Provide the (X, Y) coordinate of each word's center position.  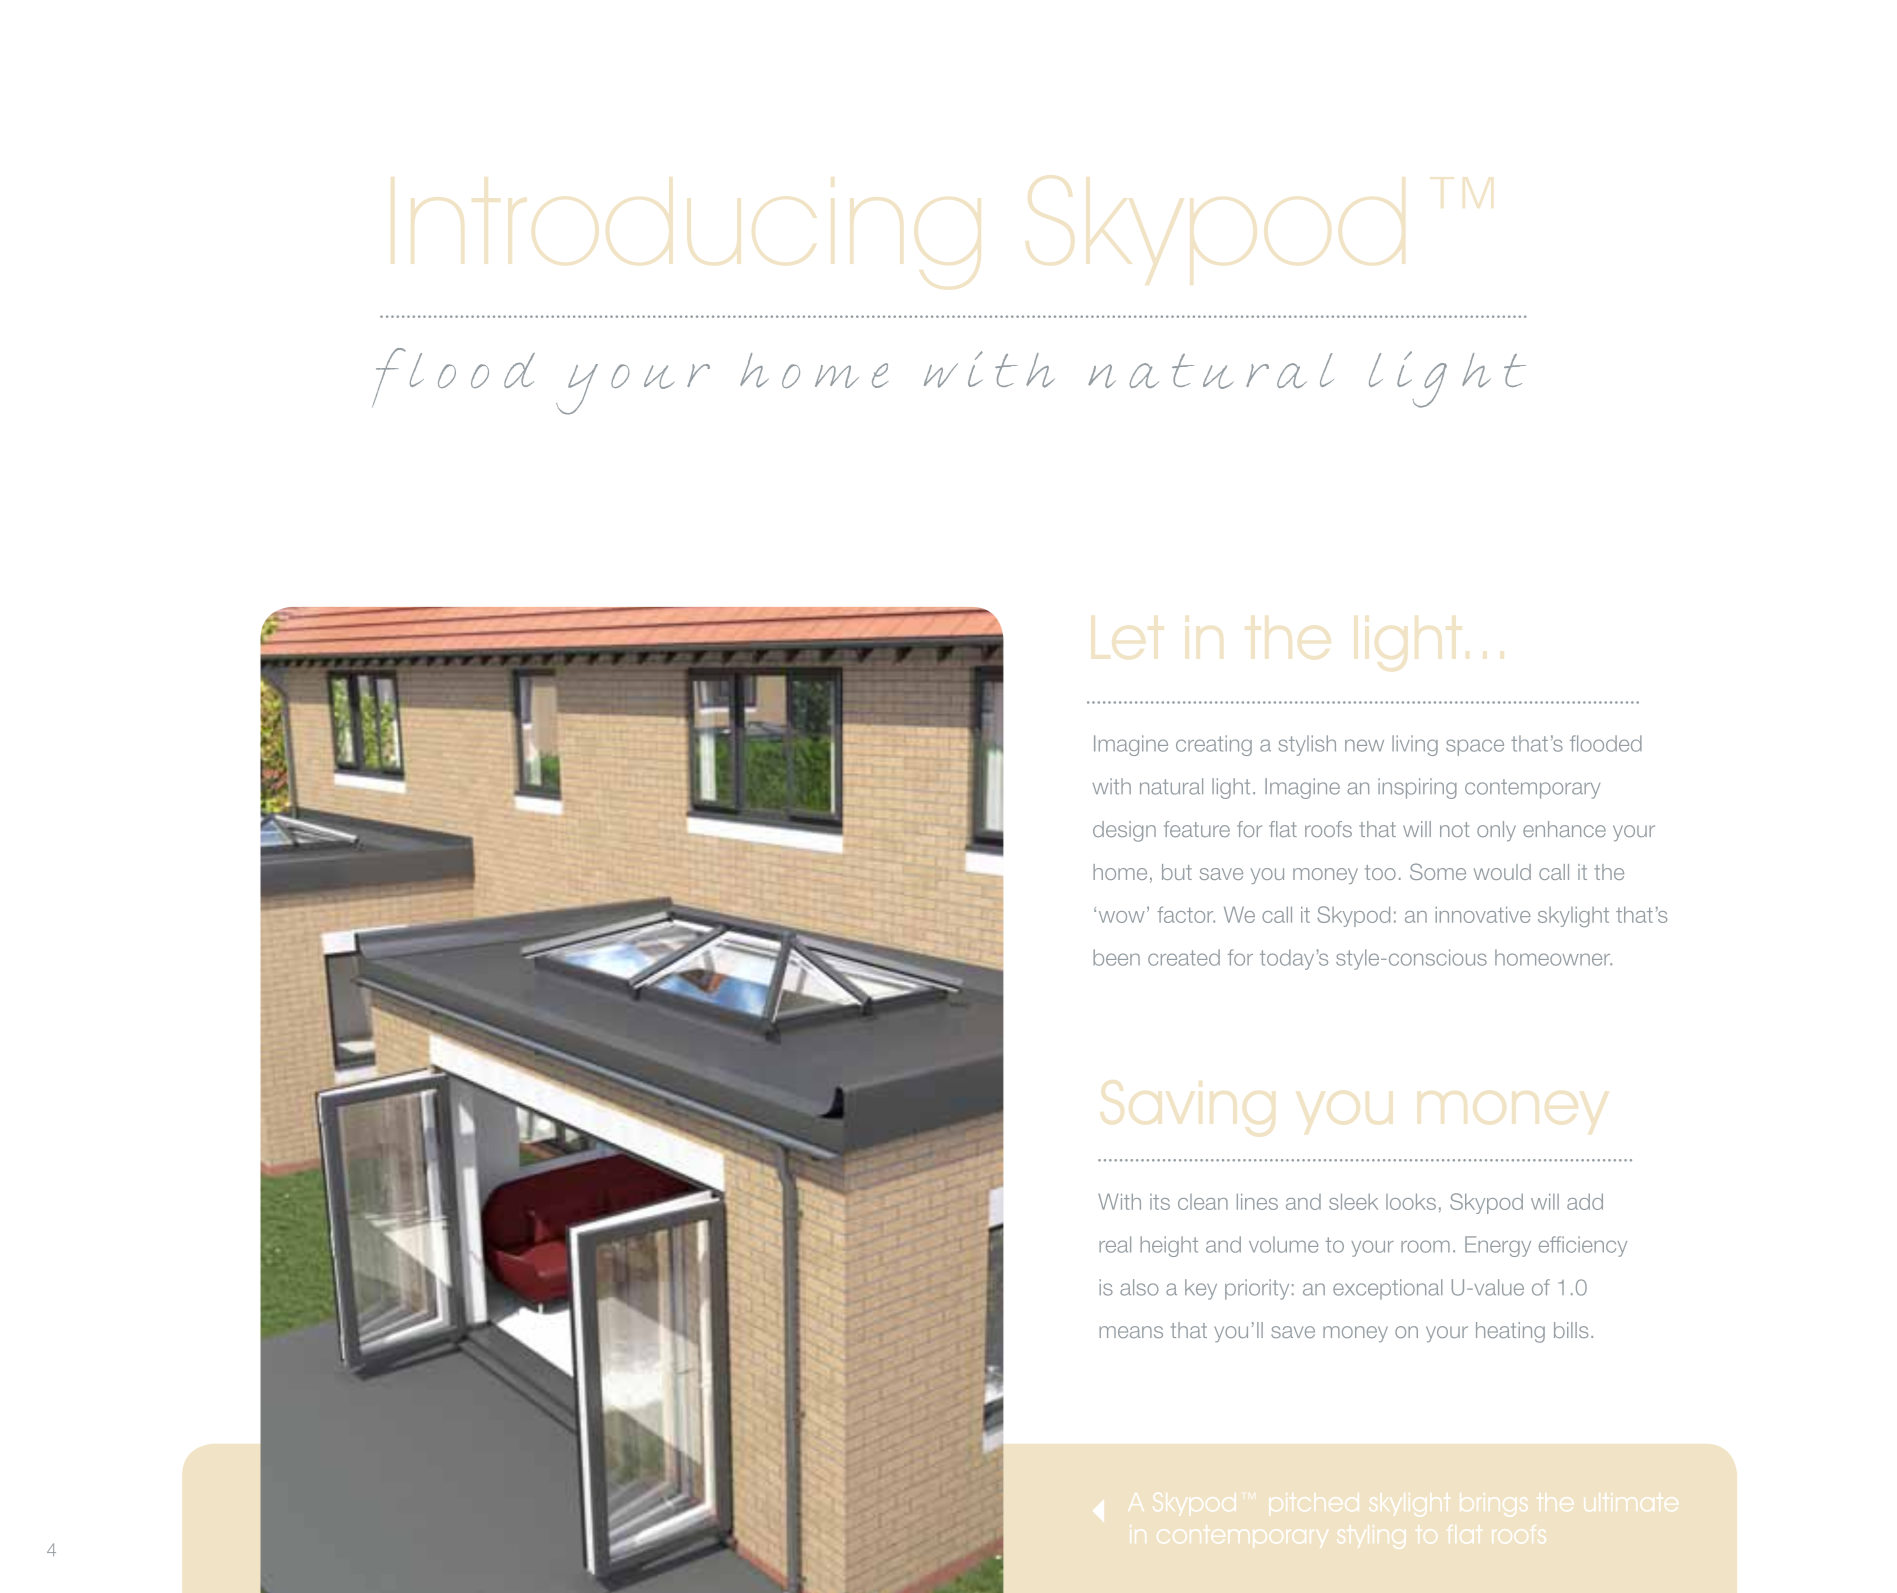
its (1160, 1202)
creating (1214, 745)
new (1364, 745)
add (1585, 1201)
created (1184, 957)
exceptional (1387, 1289)
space (1475, 747)
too (1380, 872)
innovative (1482, 914)
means (1131, 1332)
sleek (1353, 1201)
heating (1510, 1332)
